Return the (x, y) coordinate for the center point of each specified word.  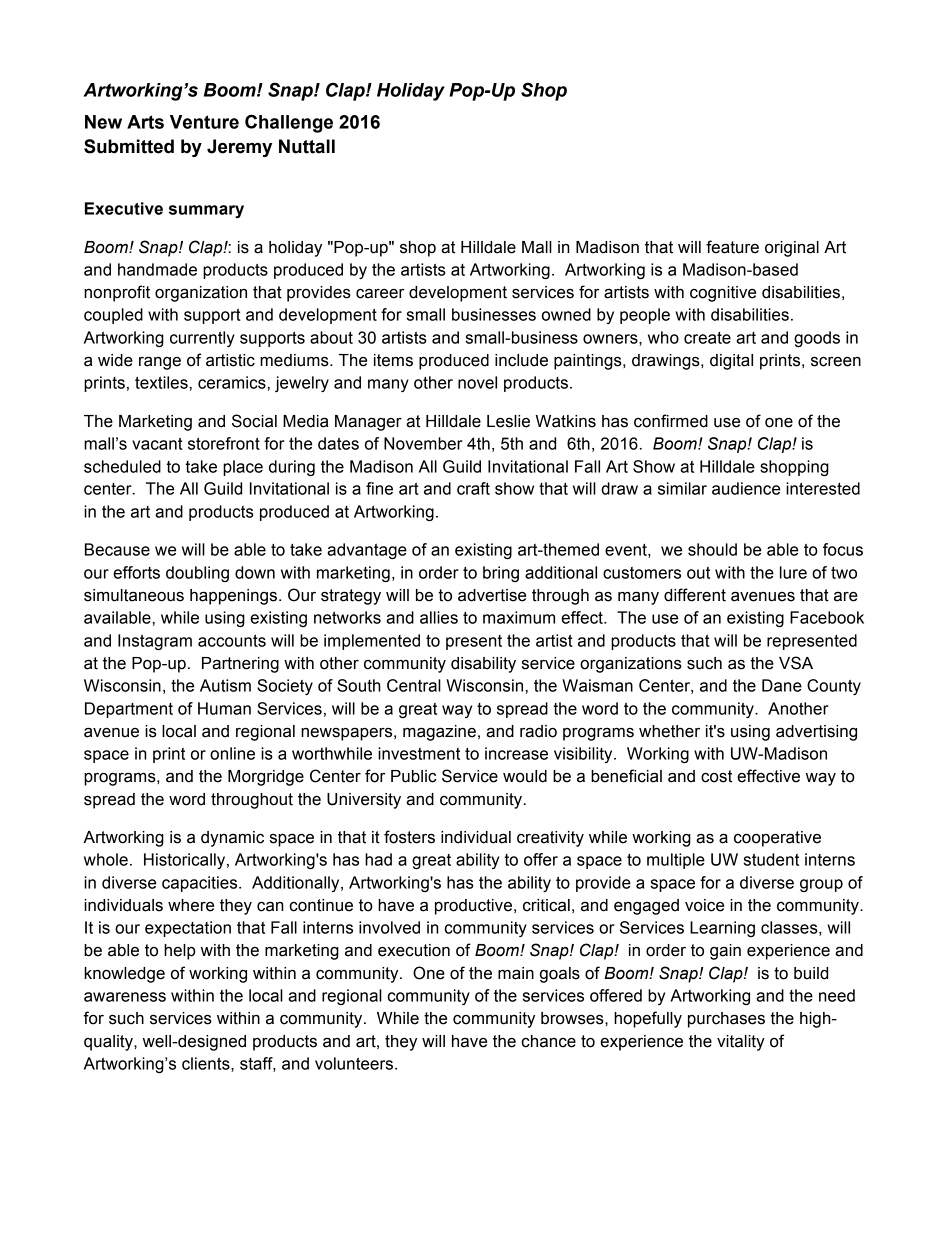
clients (207, 1064)
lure (793, 572)
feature (732, 247)
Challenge (289, 123)
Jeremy (239, 148)
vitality (741, 1043)
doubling (197, 574)
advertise (492, 595)
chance (549, 1041)
